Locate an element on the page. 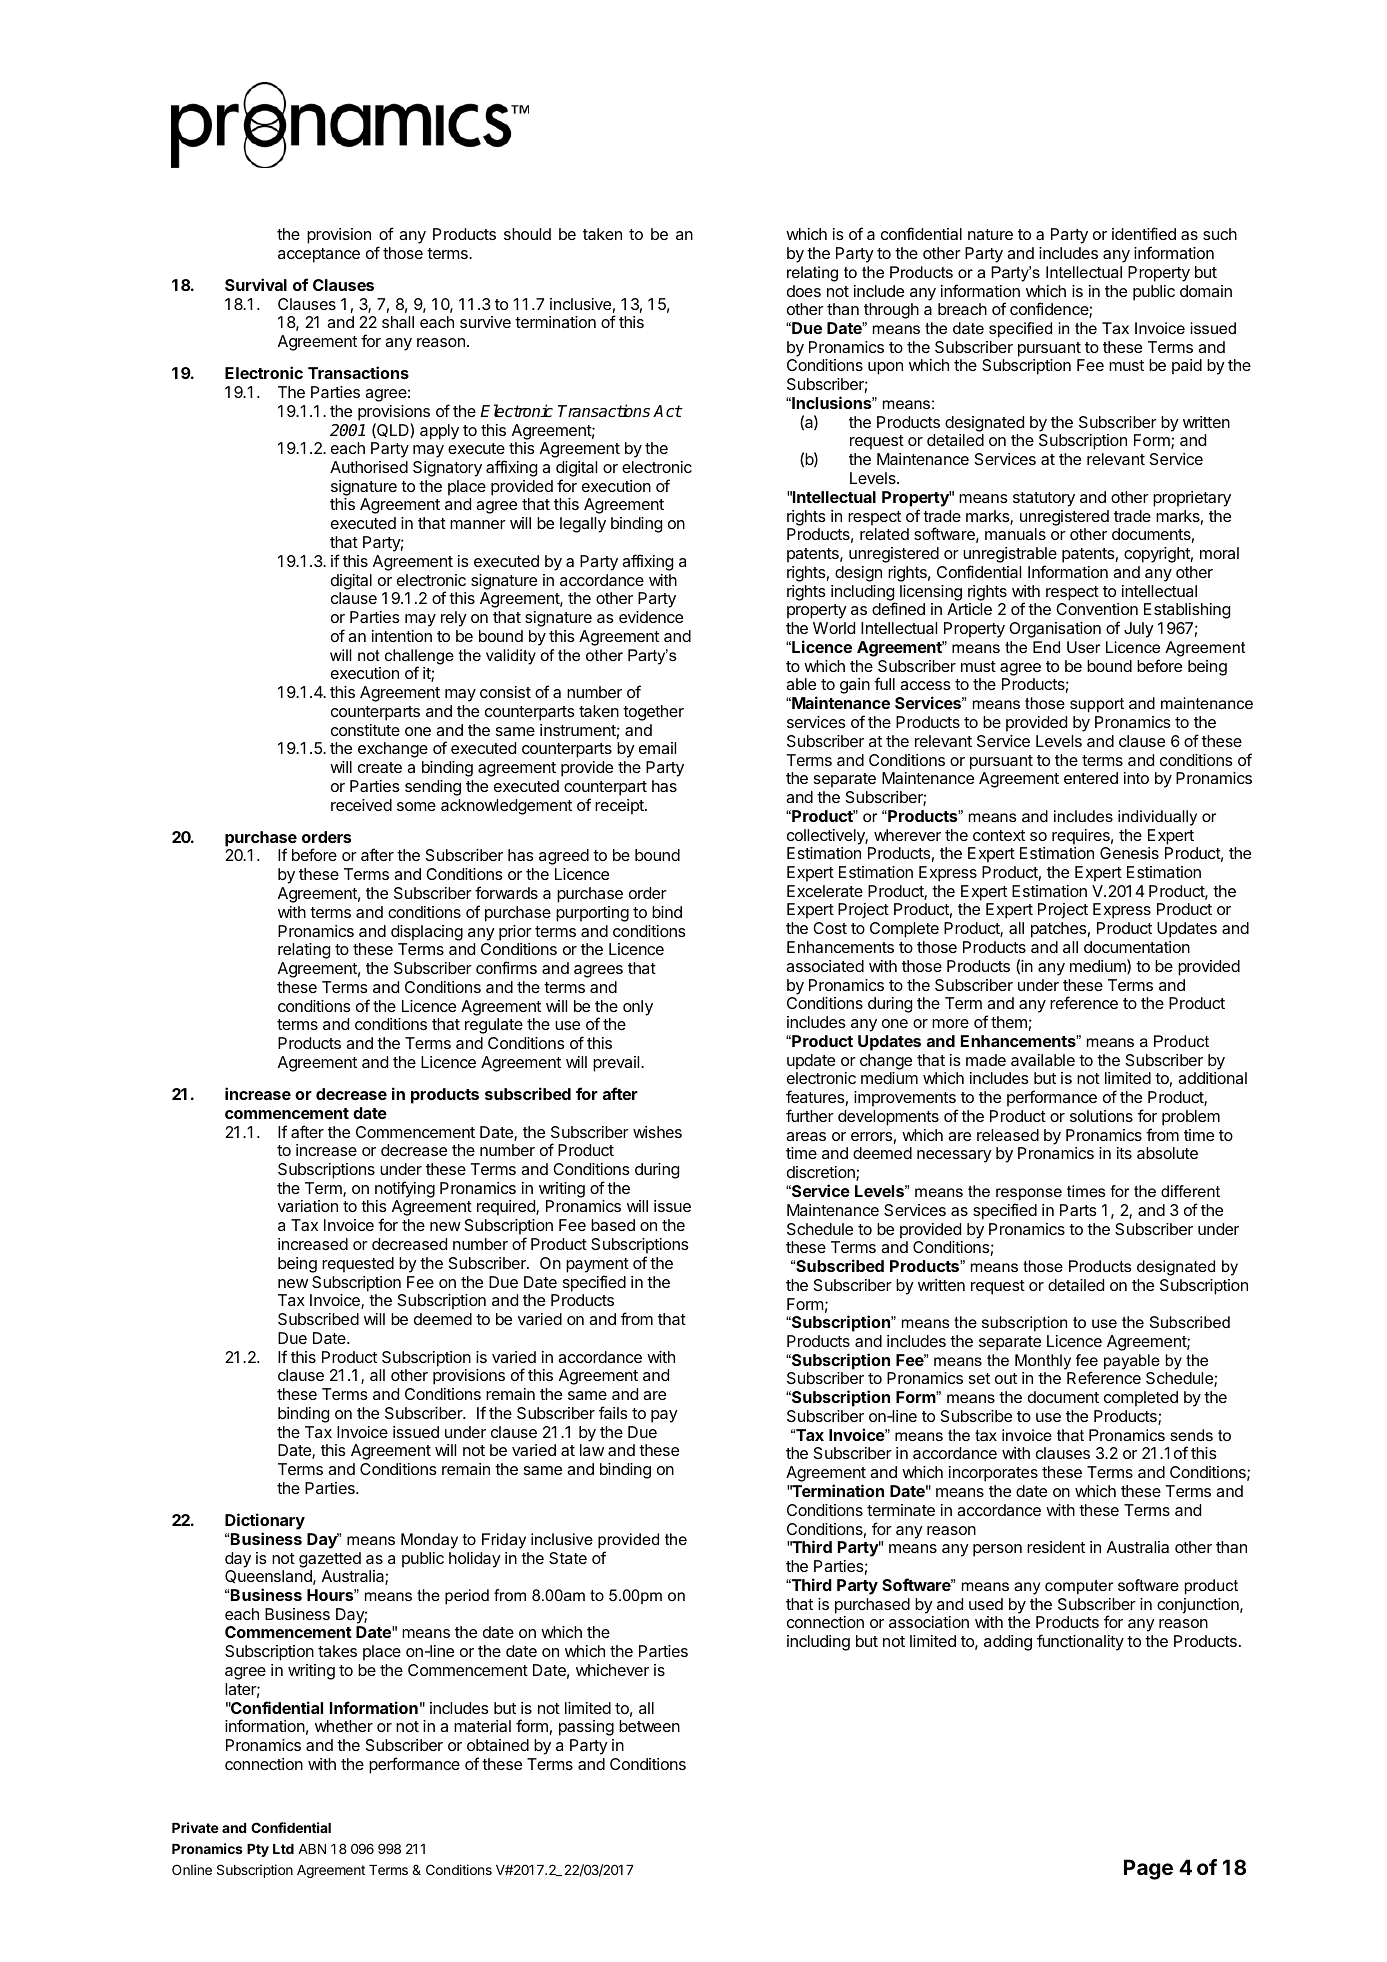 The image size is (1387, 1962). identified is located at coordinates (1144, 233).
